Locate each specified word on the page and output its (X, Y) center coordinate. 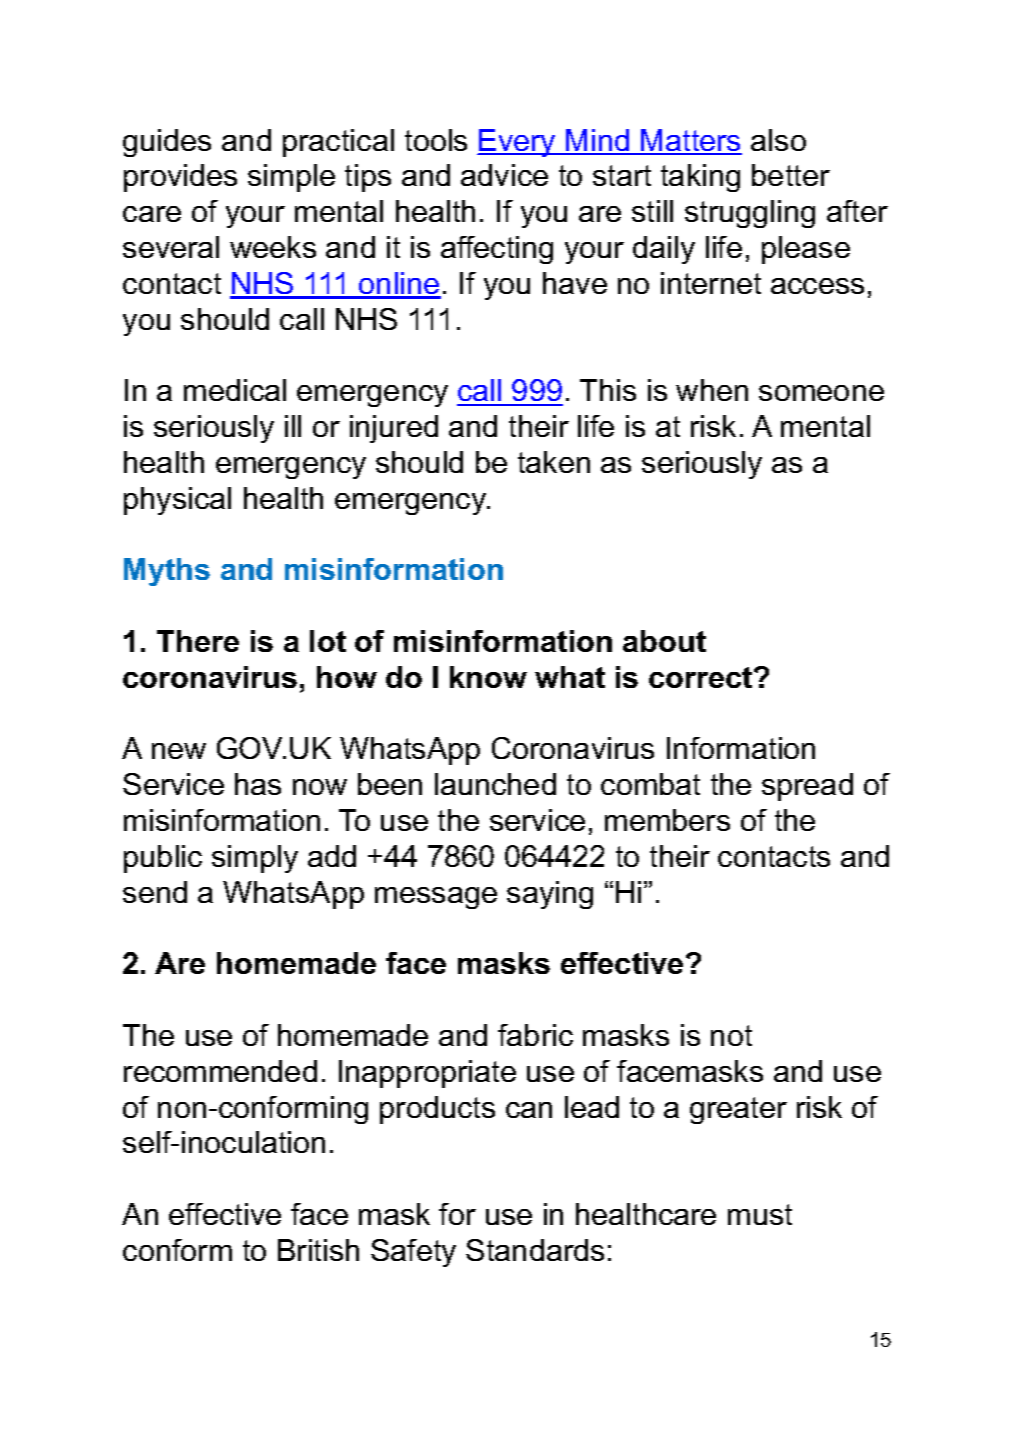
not (731, 1035)
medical (235, 390)
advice (504, 175)
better (791, 175)
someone (821, 393)
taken (554, 462)
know (488, 677)
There (198, 641)
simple (291, 178)
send (155, 892)
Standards (535, 1250)
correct (702, 677)
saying (550, 895)
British (318, 1250)
